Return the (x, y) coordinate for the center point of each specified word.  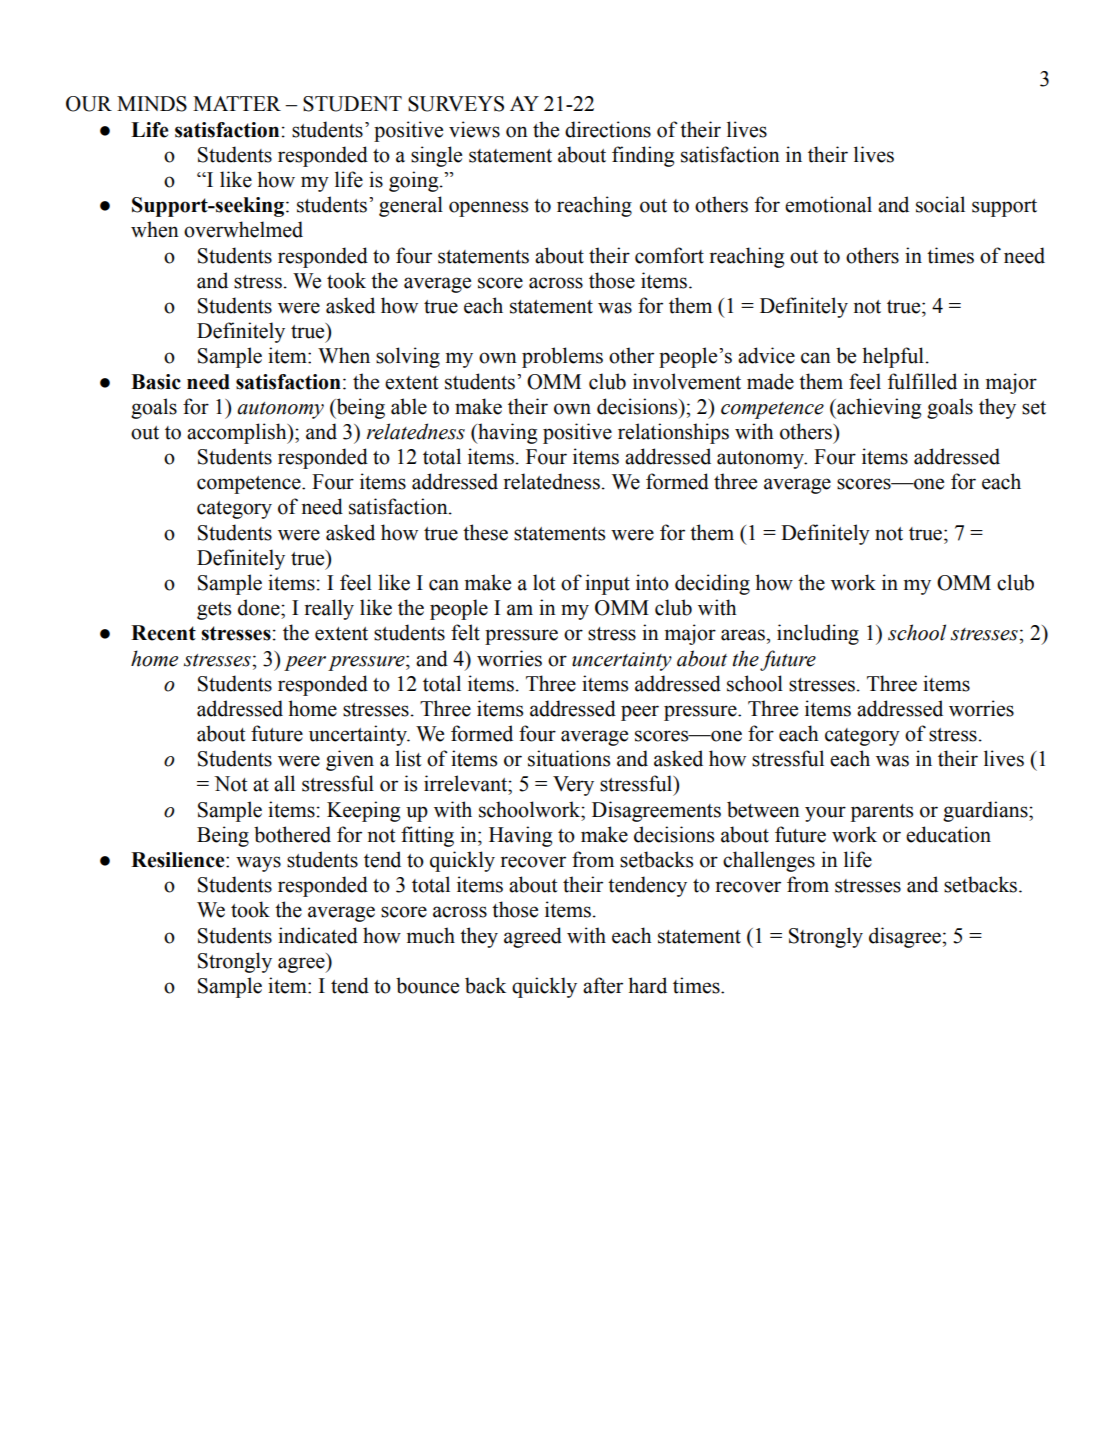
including (818, 634)
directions (608, 129)
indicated (318, 935)
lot (544, 582)
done (260, 607)
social (940, 204)
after (603, 985)
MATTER (237, 103)
